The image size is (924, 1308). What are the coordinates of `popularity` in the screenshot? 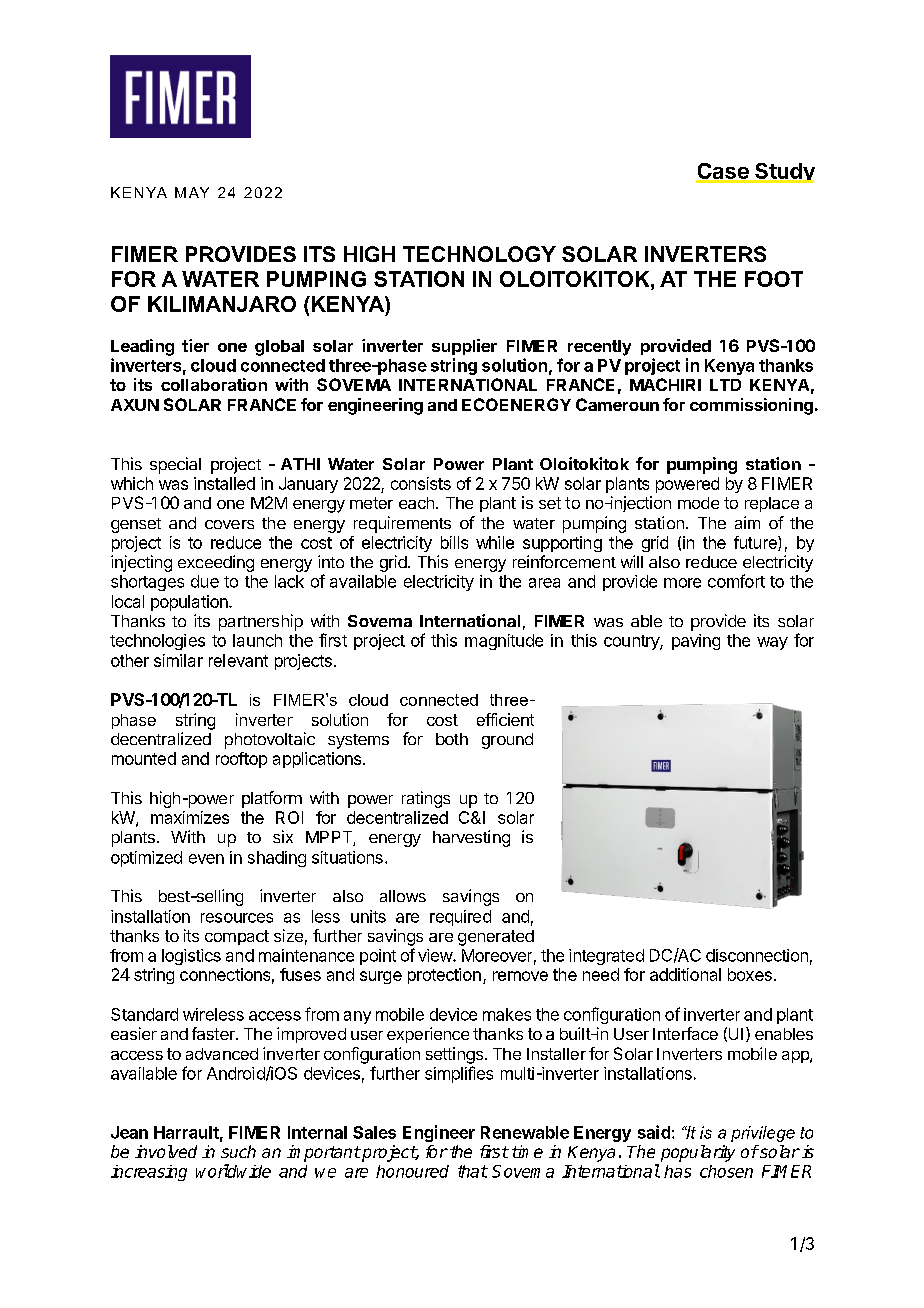 It's located at (698, 1153).
